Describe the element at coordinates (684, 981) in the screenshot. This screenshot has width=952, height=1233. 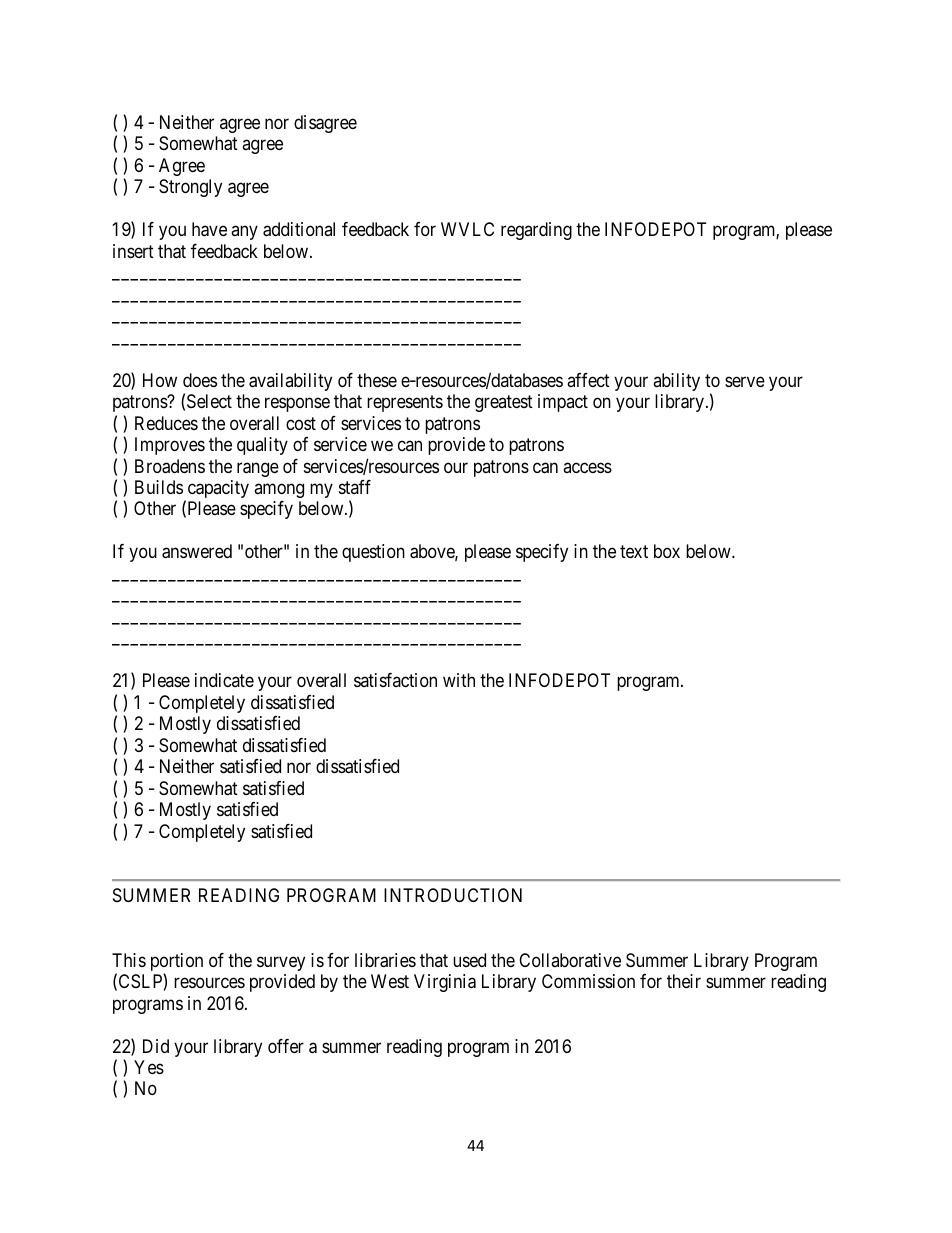
I see `their` at that location.
